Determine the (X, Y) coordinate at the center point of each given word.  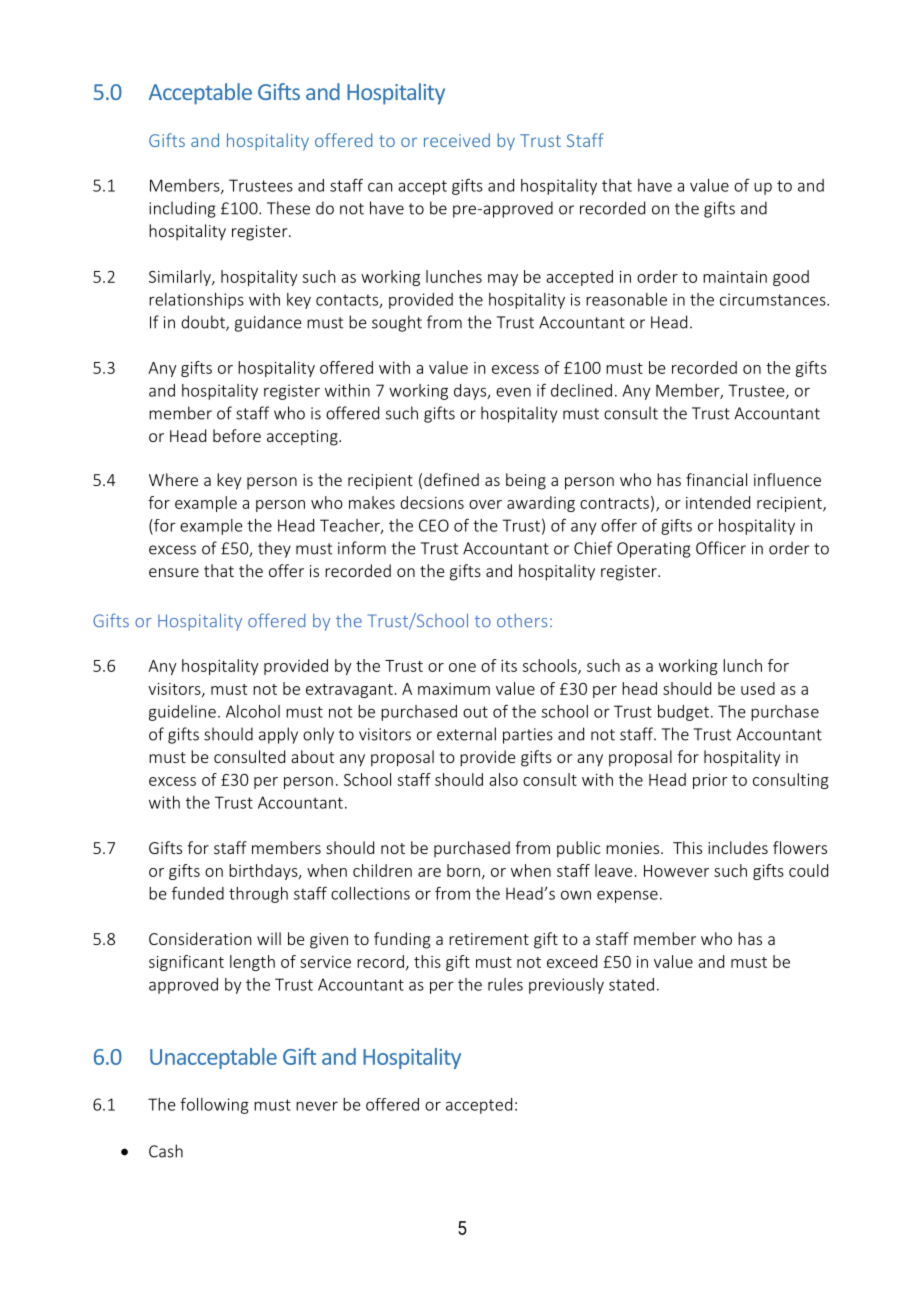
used (758, 688)
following (214, 1105)
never (317, 1106)
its (509, 666)
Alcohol (253, 711)
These (288, 208)
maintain (735, 277)
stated (631, 984)
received (457, 140)
